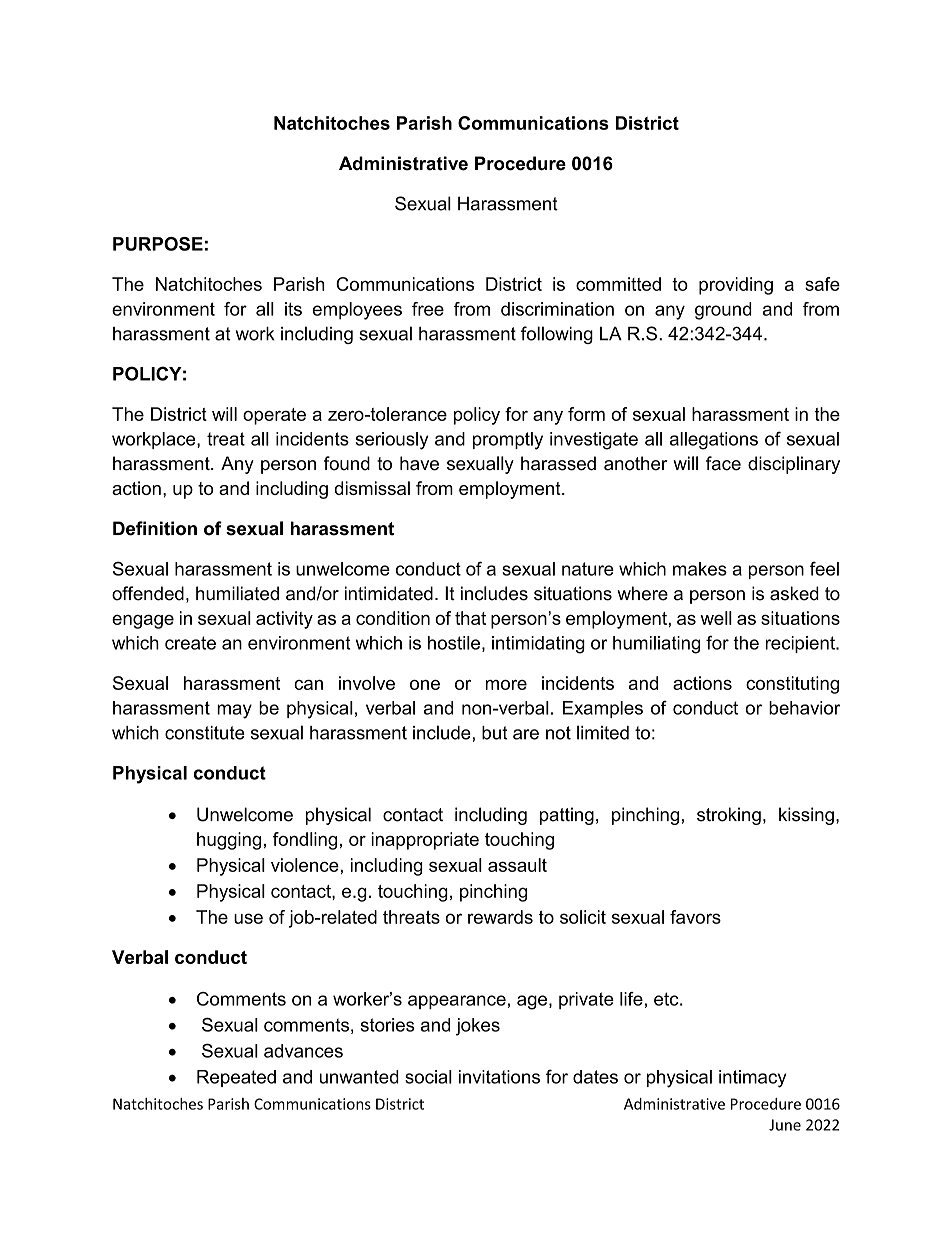 The height and width of the screenshot is (1233, 952). What do you see at coordinates (792, 685) in the screenshot?
I see `constituting` at bounding box center [792, 685].
